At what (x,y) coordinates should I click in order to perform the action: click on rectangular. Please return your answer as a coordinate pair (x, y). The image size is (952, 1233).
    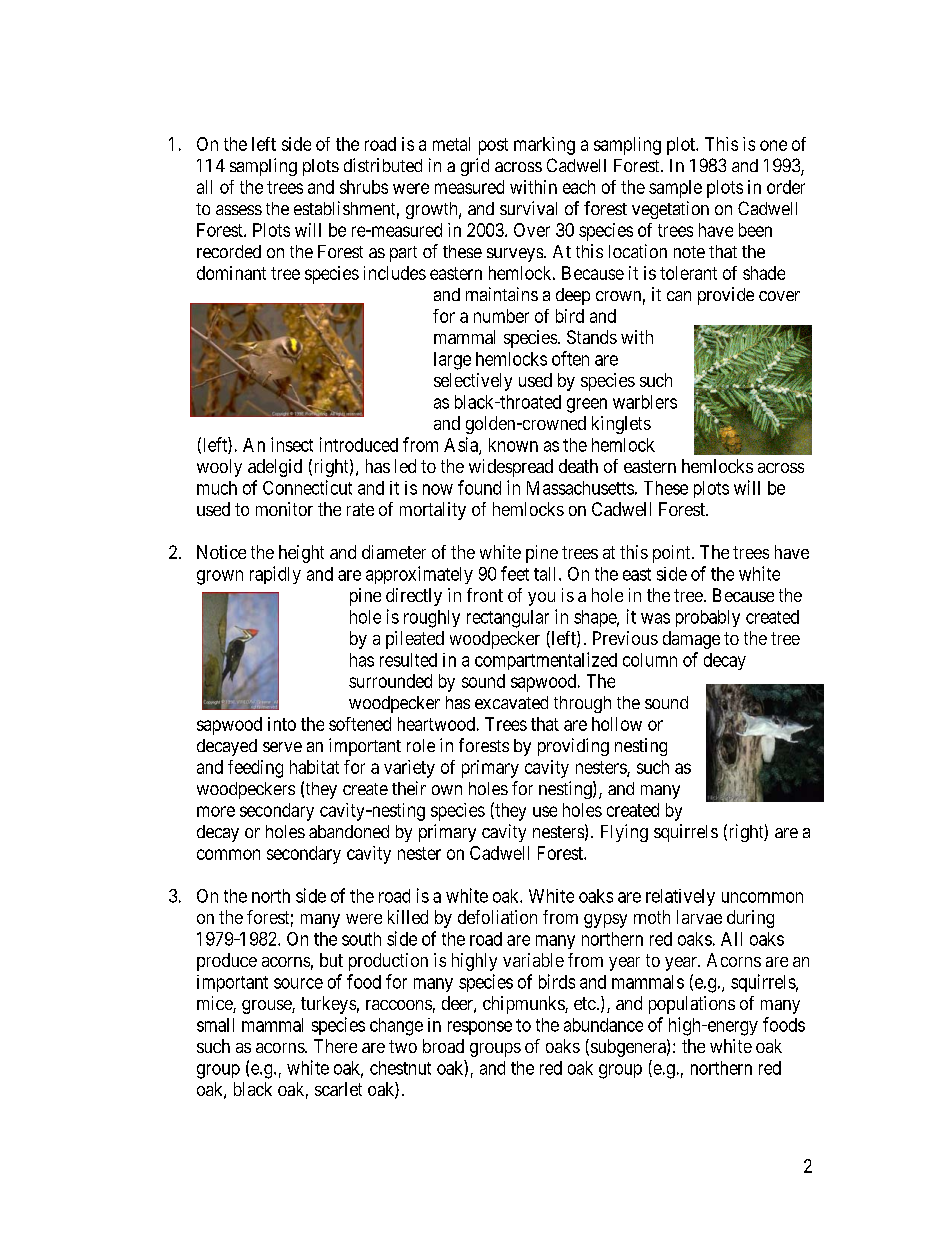
    Looking at the image, I should click on (508, 619).
